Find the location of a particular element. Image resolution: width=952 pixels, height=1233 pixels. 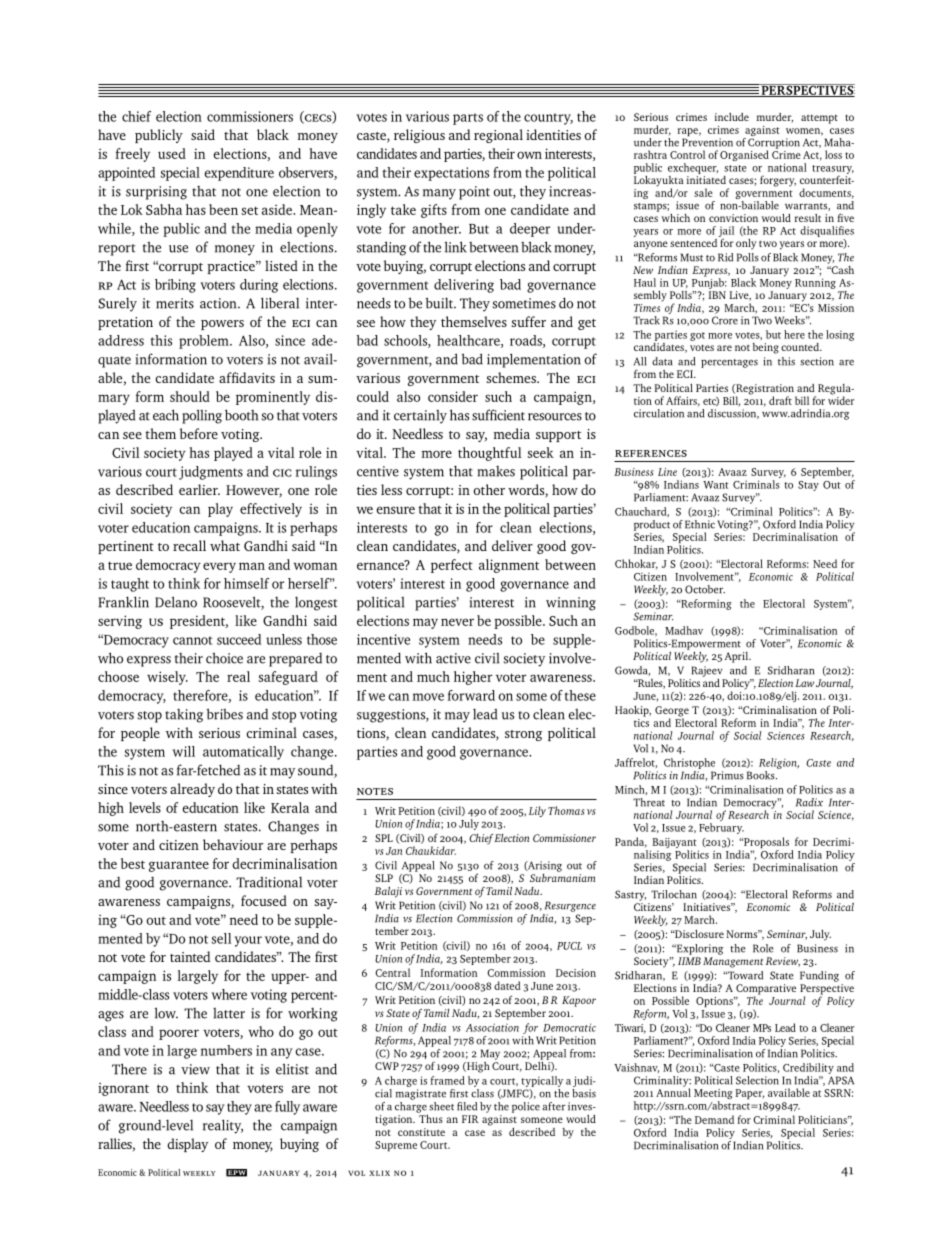

Organised is located at coordinates (744, 155).
